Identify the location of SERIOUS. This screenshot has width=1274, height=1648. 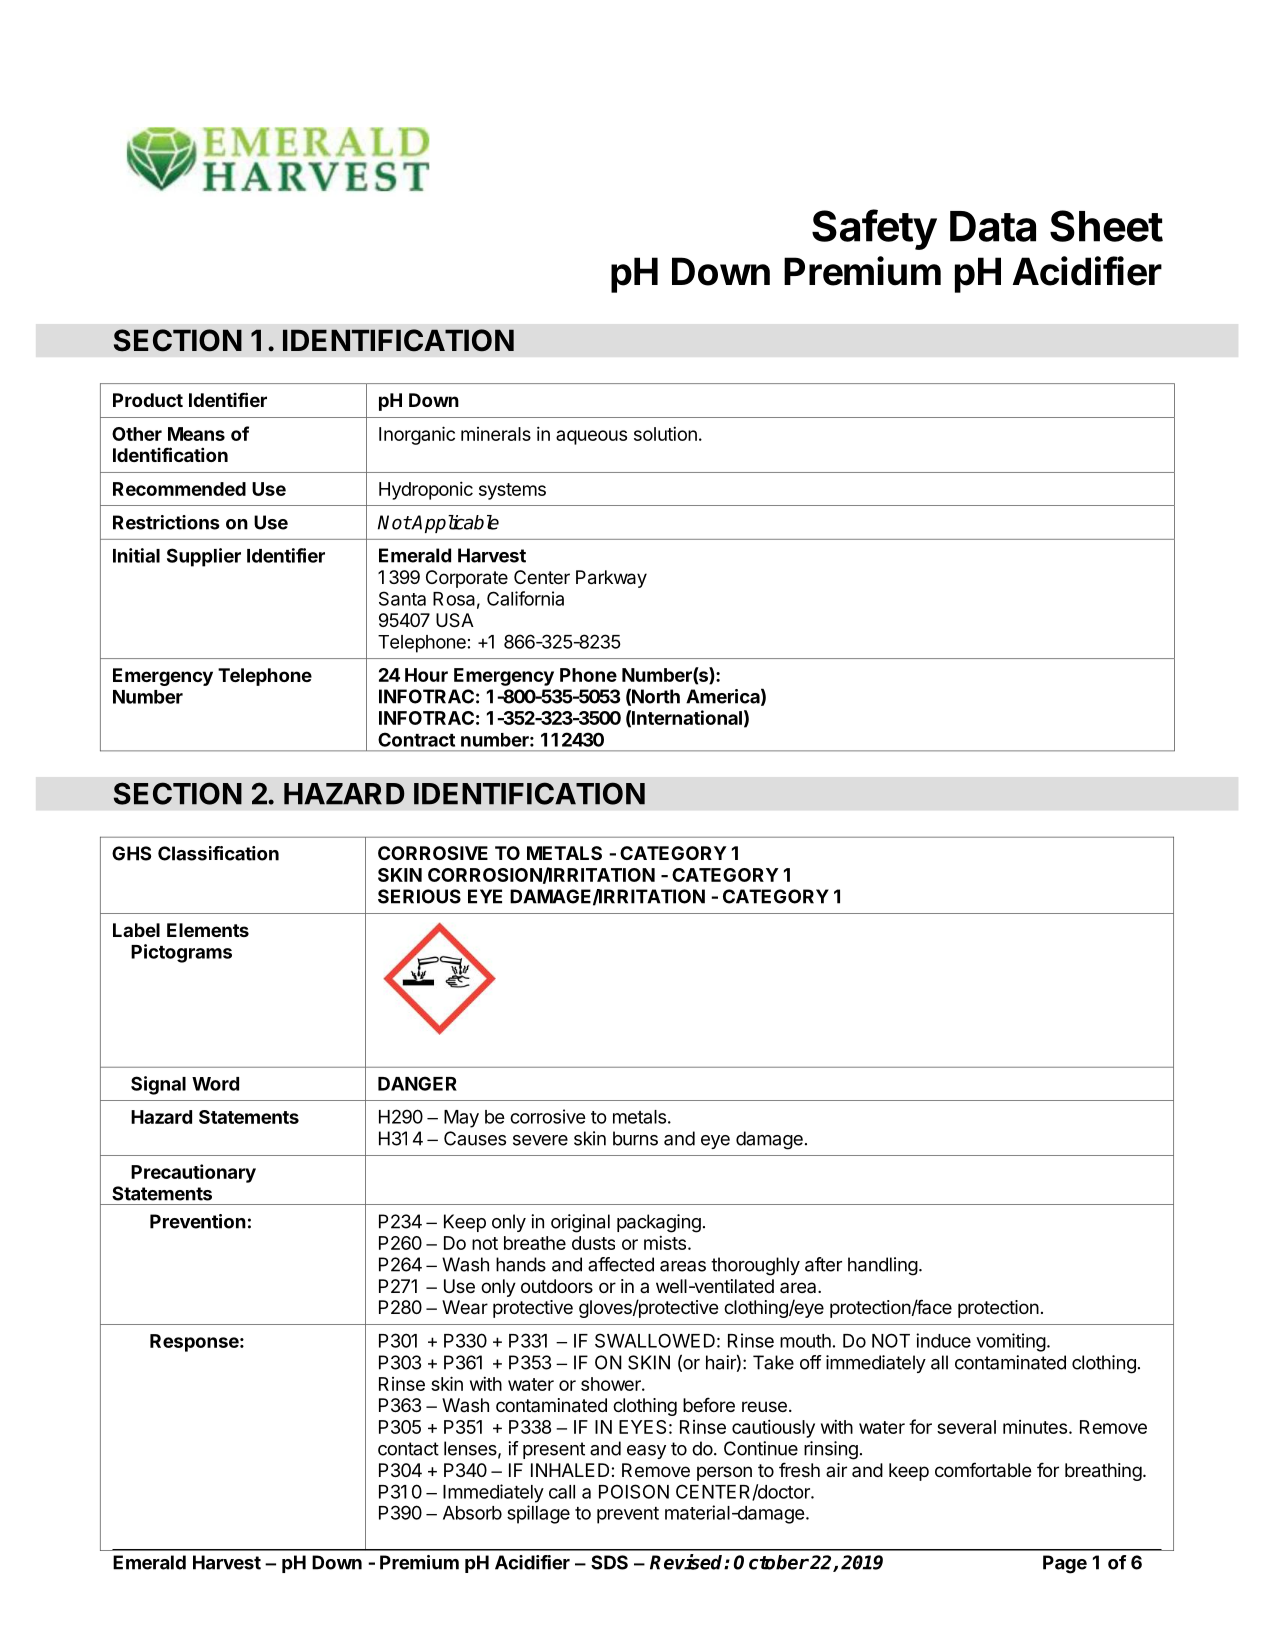
(419, 896).
